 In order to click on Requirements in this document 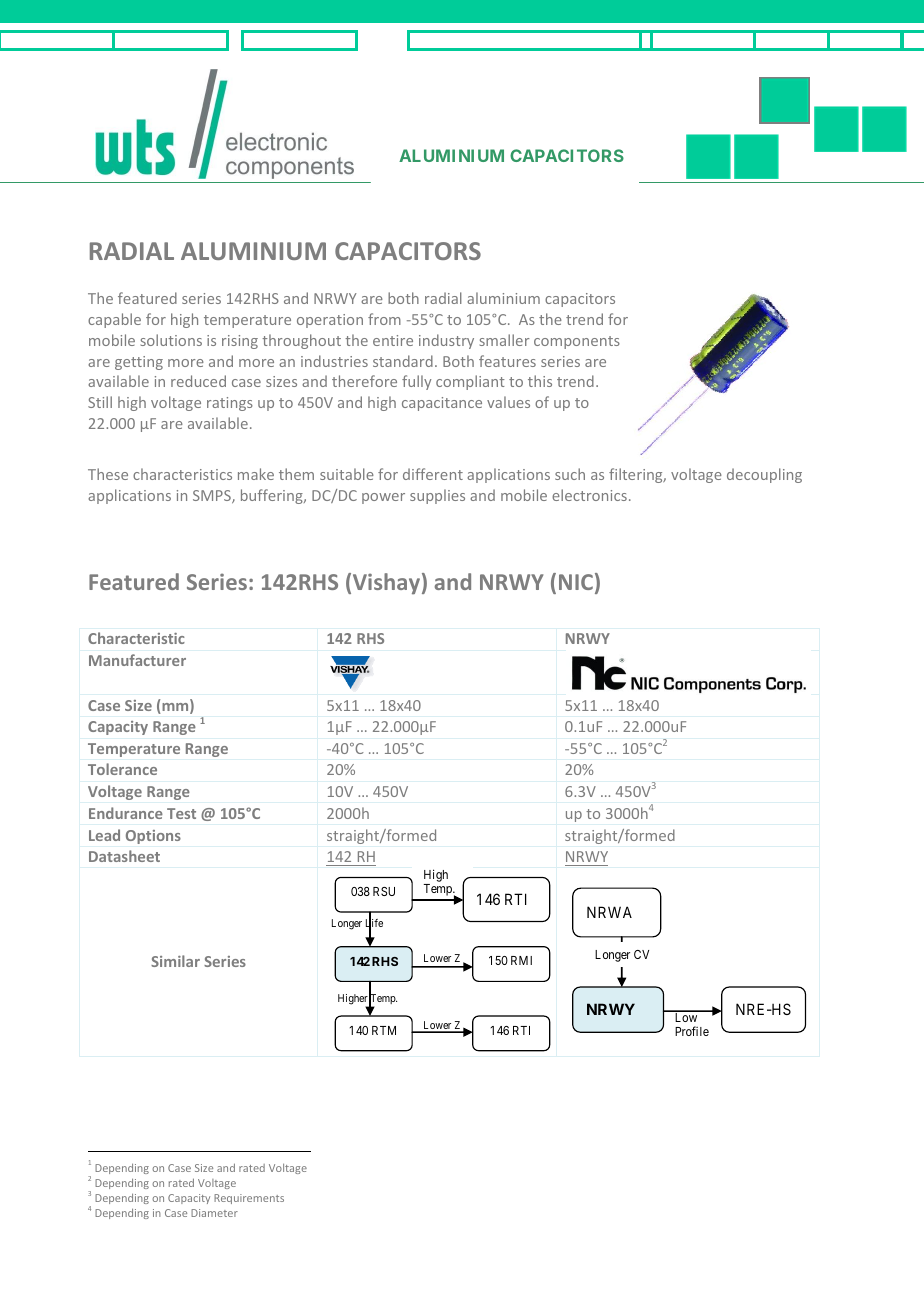, I will do `click(249, 1199)`.
